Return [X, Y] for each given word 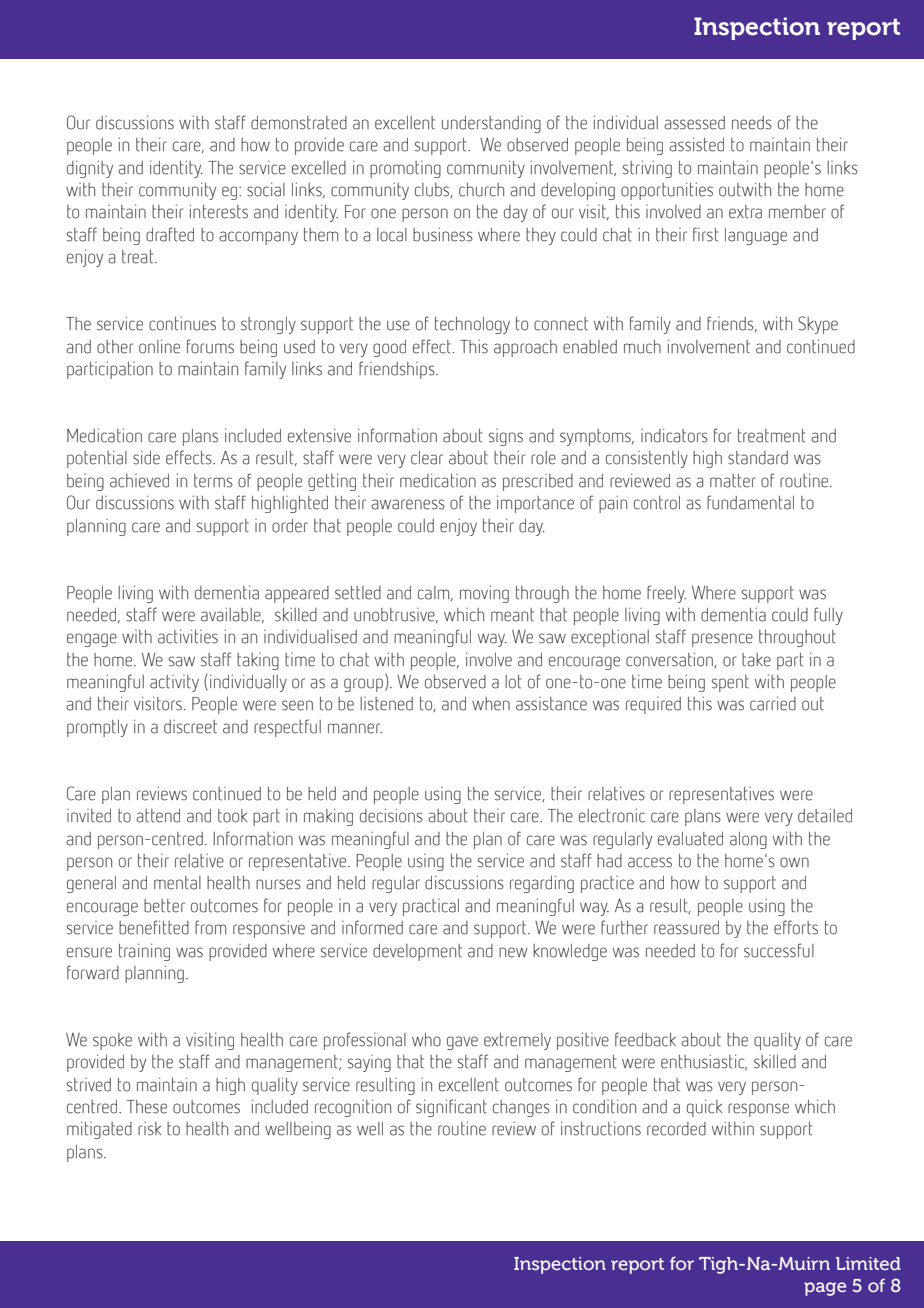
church [481, 190]
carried [773, 703]
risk [149, 1129]
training [144, 952]
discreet [190, 727]
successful [779, 950]
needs [752, 123]
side [146, 457]
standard [758, 458]
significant [451, 1108]
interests [219, 211]
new [513, 952]
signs [506, 437]
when [491, 704]
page [825, 1289]
